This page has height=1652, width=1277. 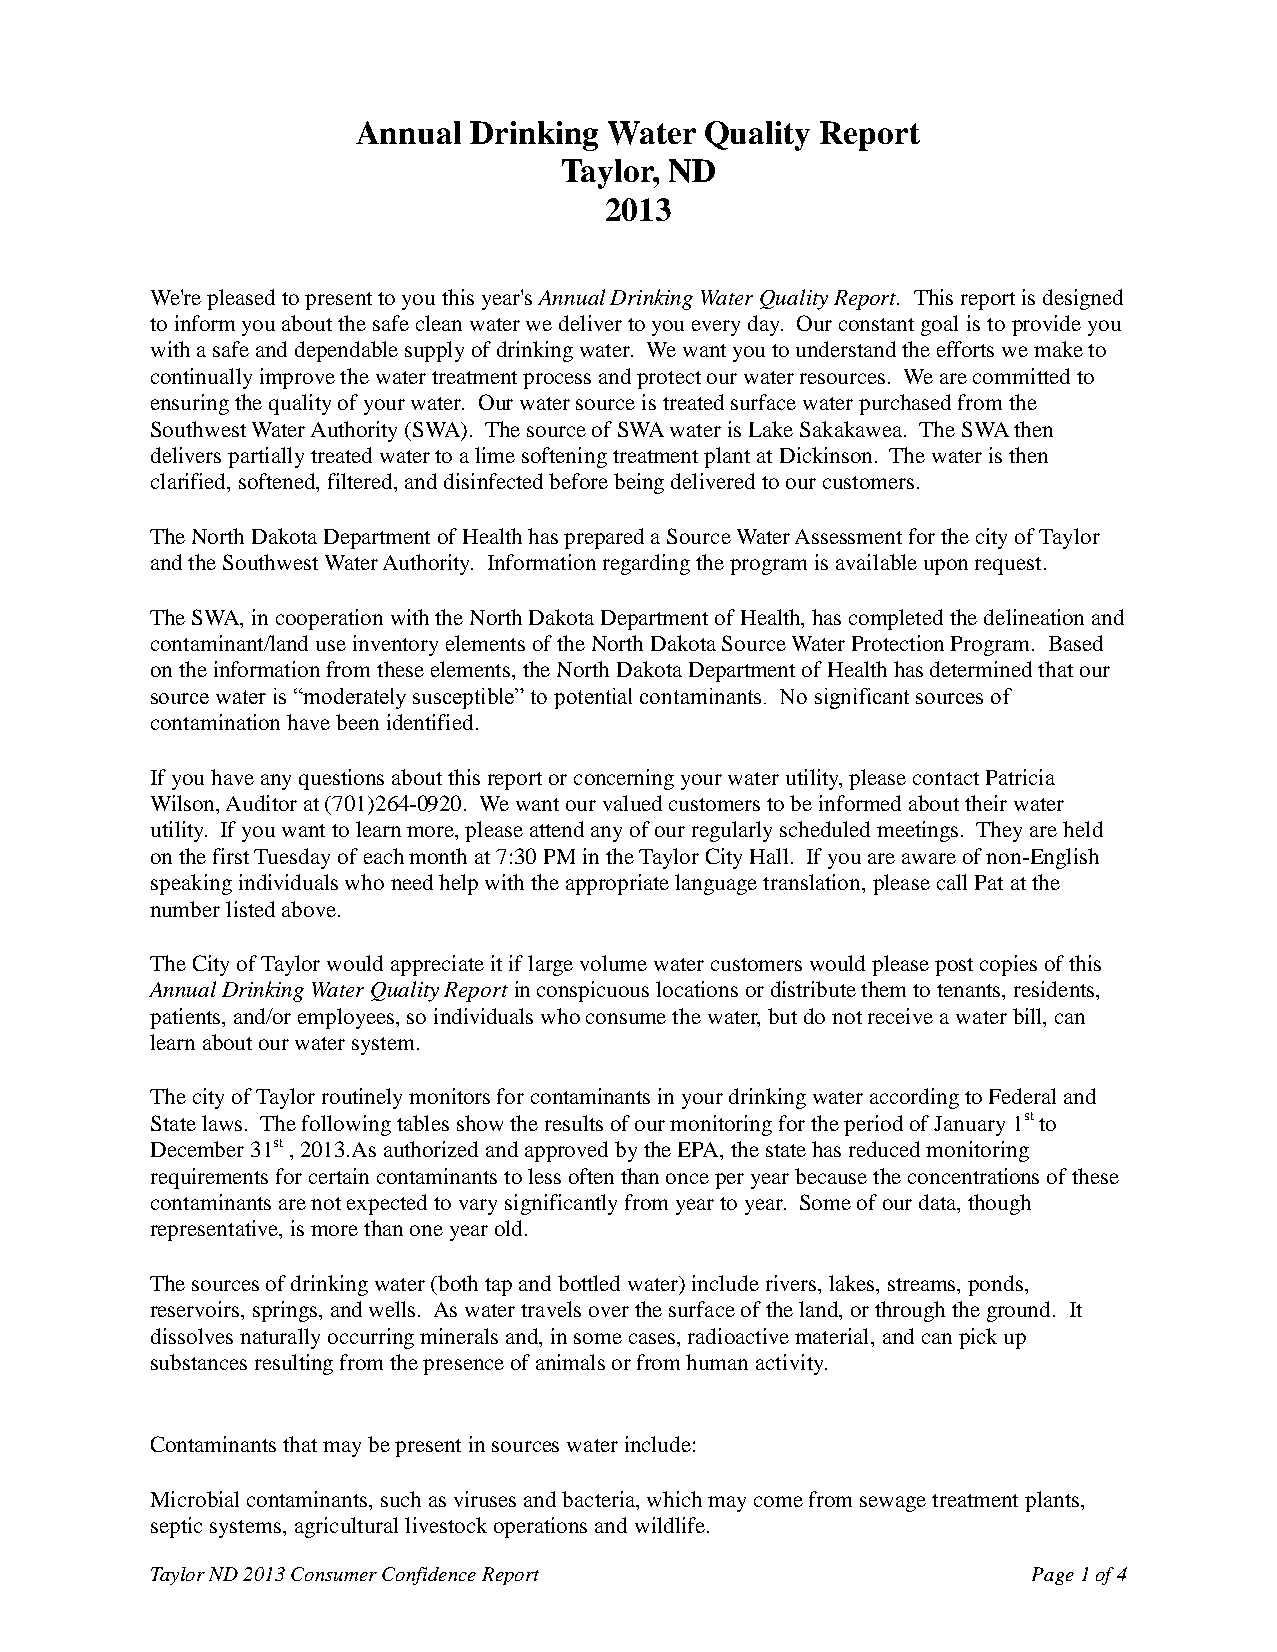 I want to click on volume, so click(x=613, y=963).
